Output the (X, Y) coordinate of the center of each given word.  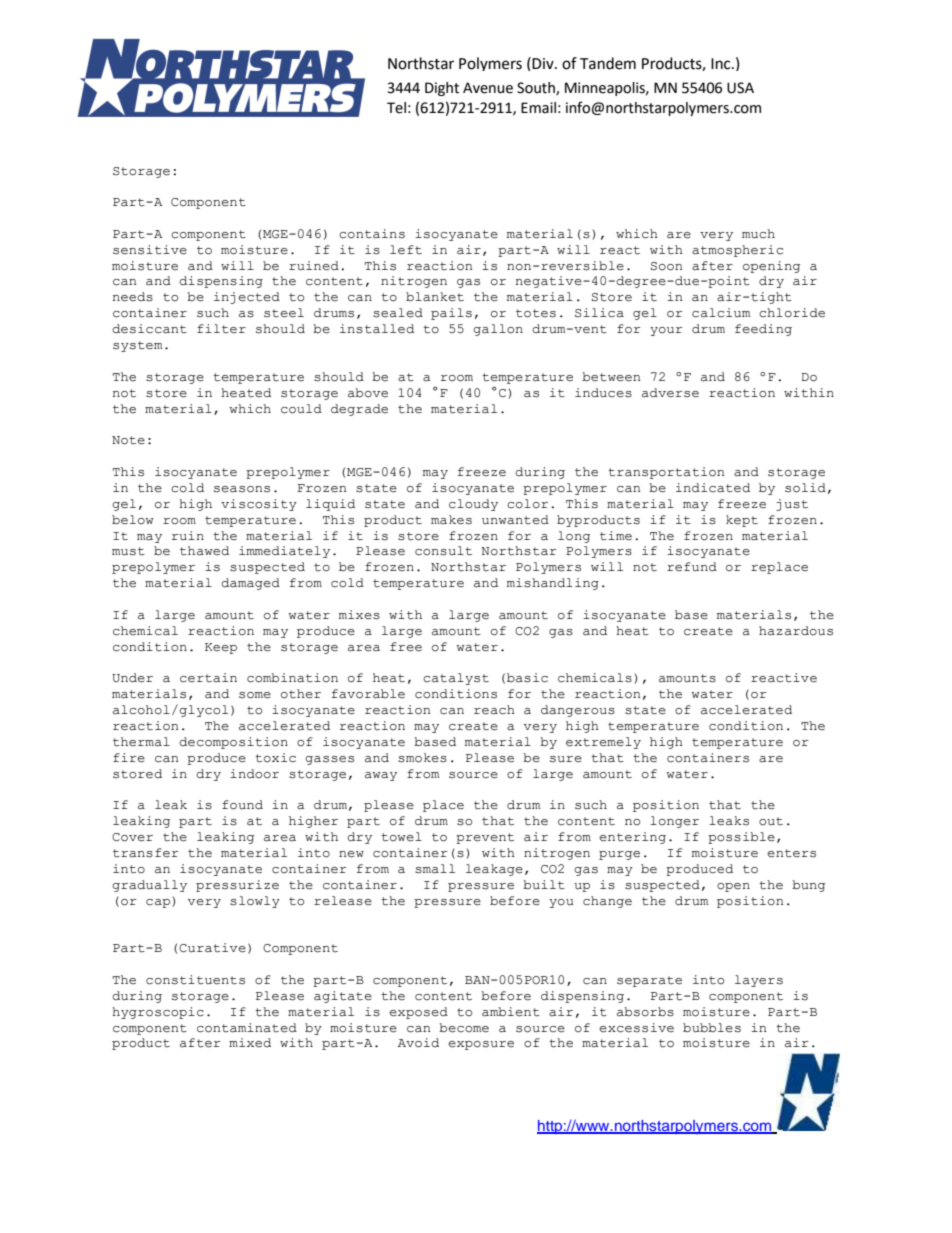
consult (443, 551)
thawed (204, 551)
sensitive (150, 250)
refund (692, 566)
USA (740, 88)
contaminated (247, 1028)
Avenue (488, 88)
